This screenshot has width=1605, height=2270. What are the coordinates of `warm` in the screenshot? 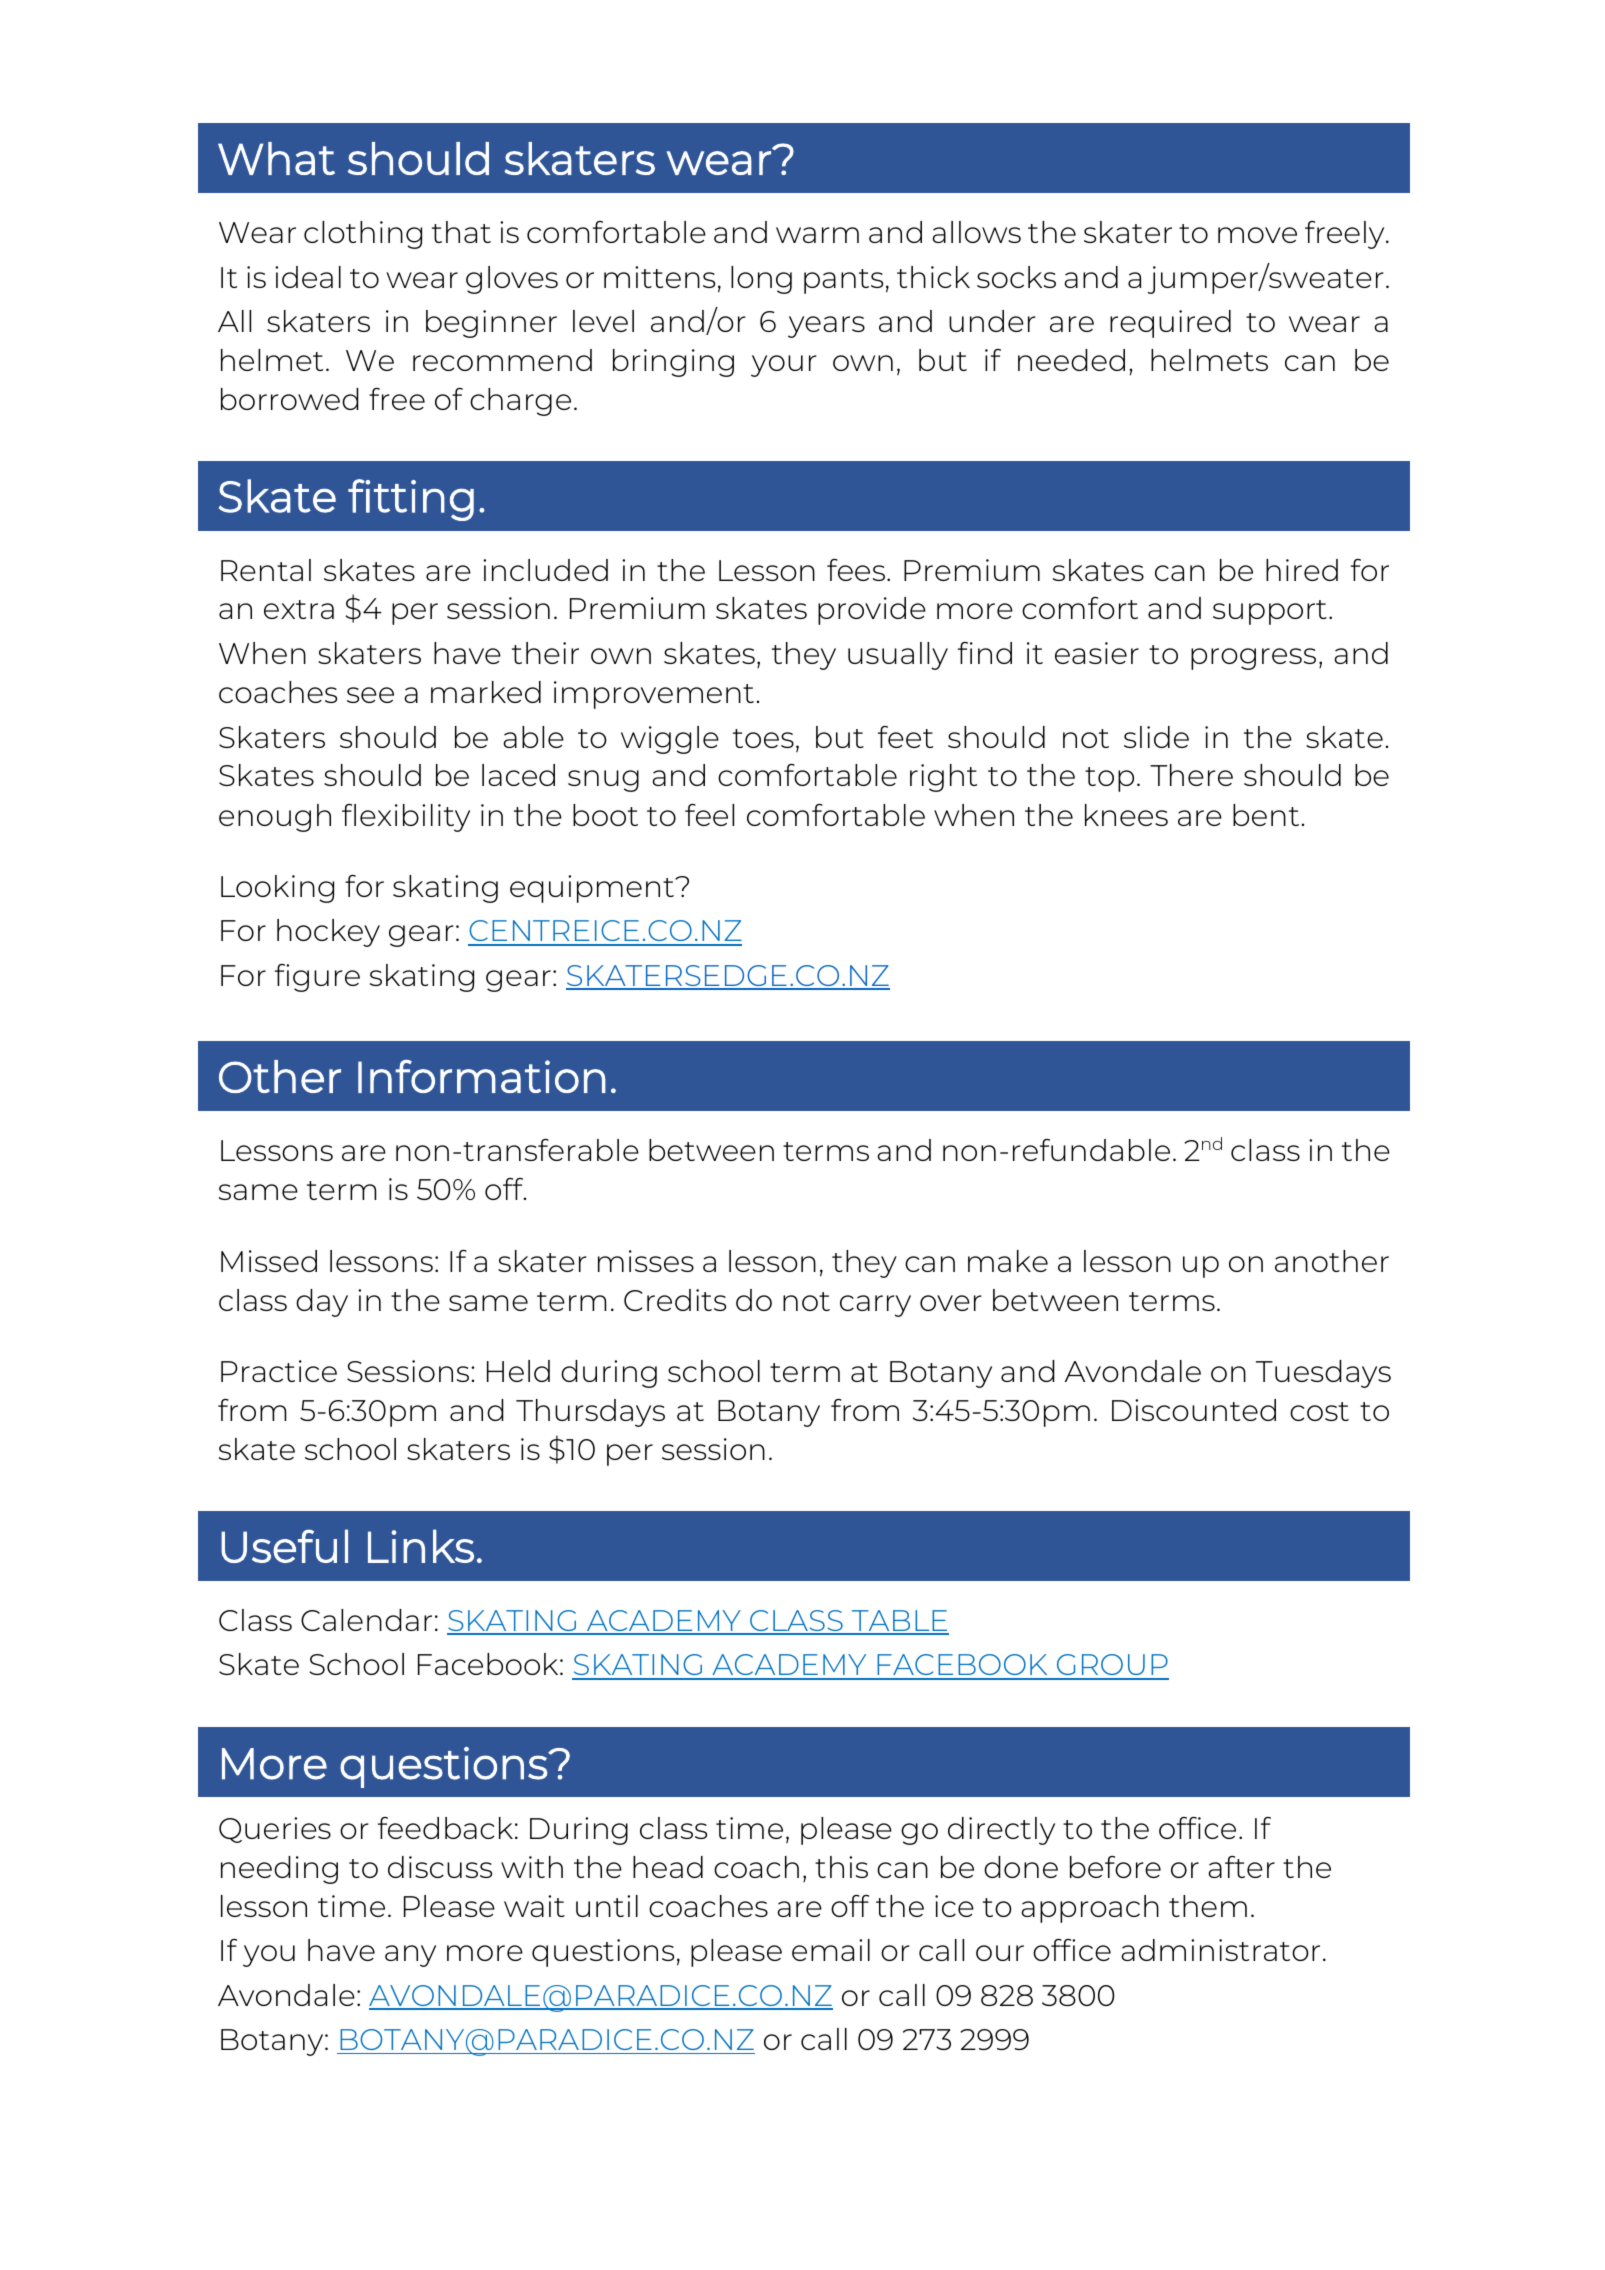 It's located at (817, 235).
